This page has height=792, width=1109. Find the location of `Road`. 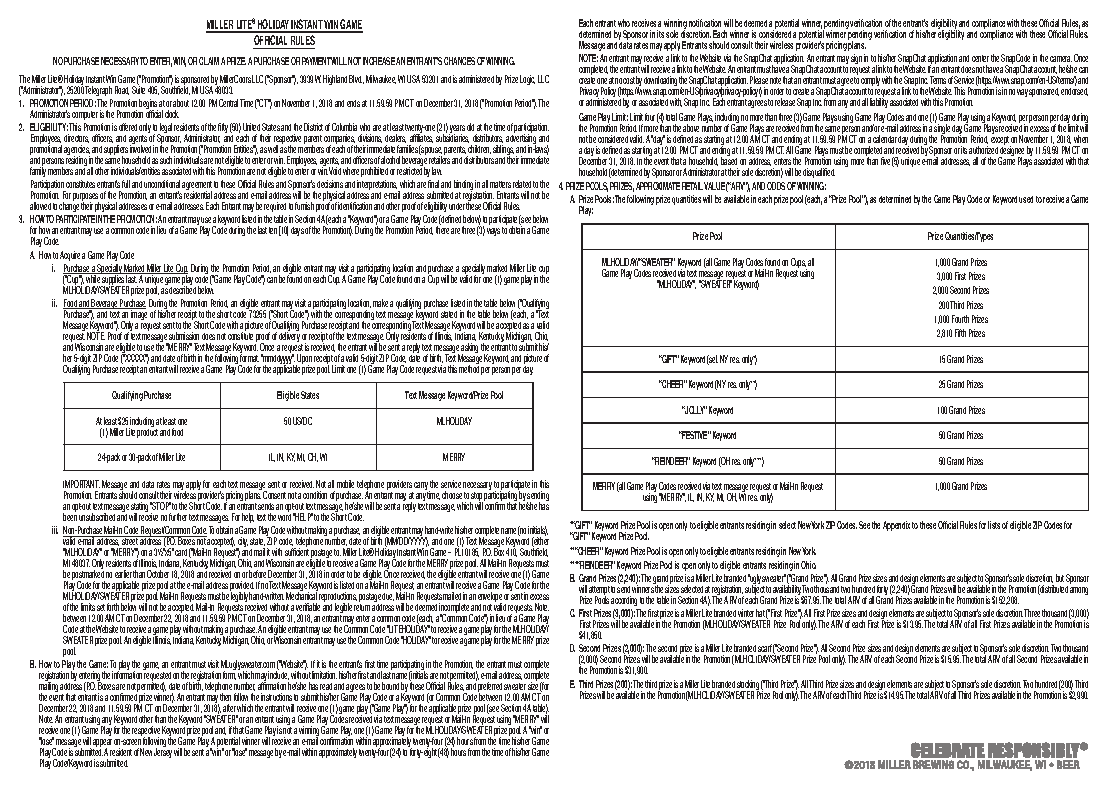

Road is located at coordinates (122, 90).
